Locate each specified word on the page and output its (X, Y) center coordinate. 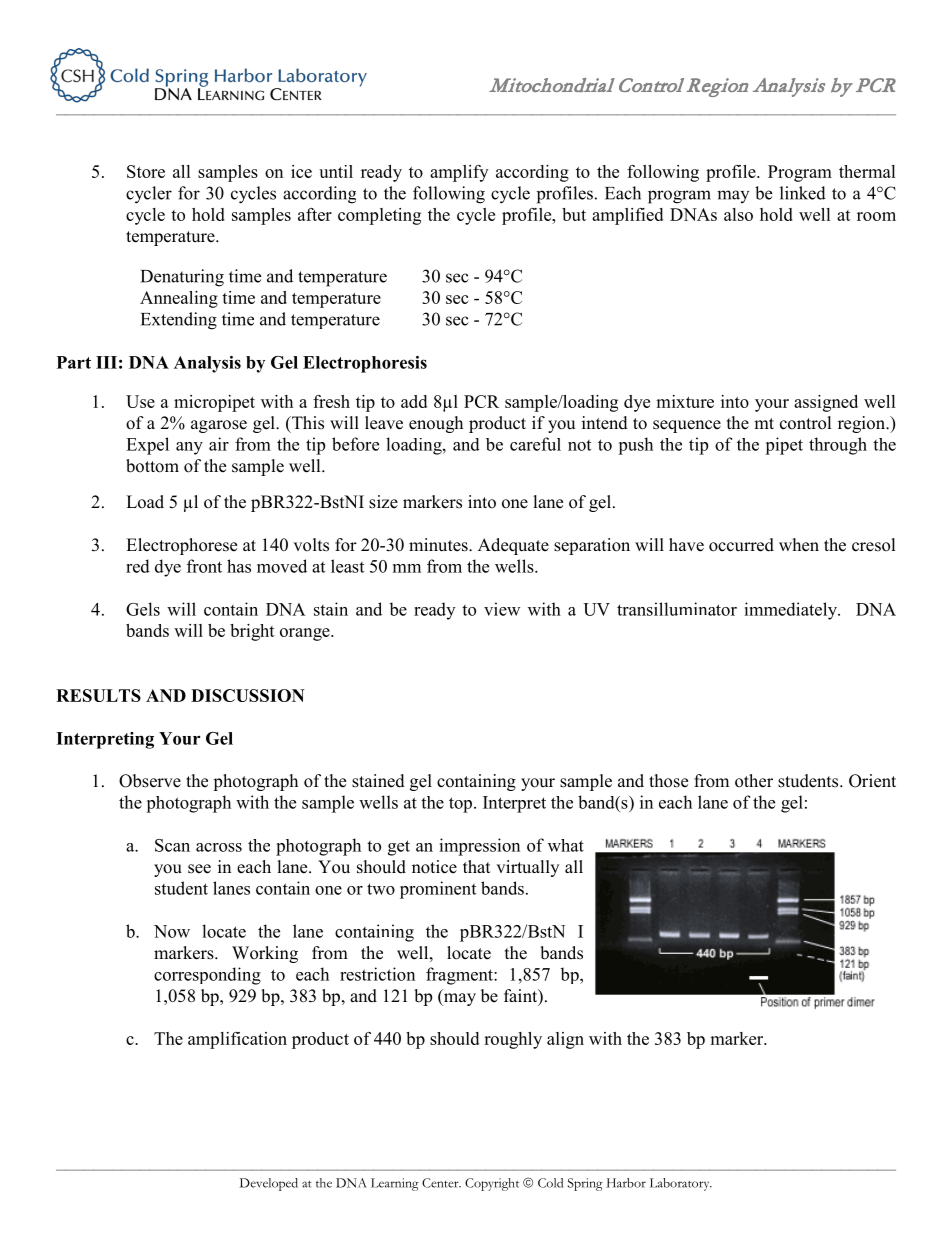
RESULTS (98, 695)
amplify (459, 173)
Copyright (492, 1184)
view (502, 609)
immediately (792, 611)
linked (803, 193)
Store (146, 171)
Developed (269, 1184)
